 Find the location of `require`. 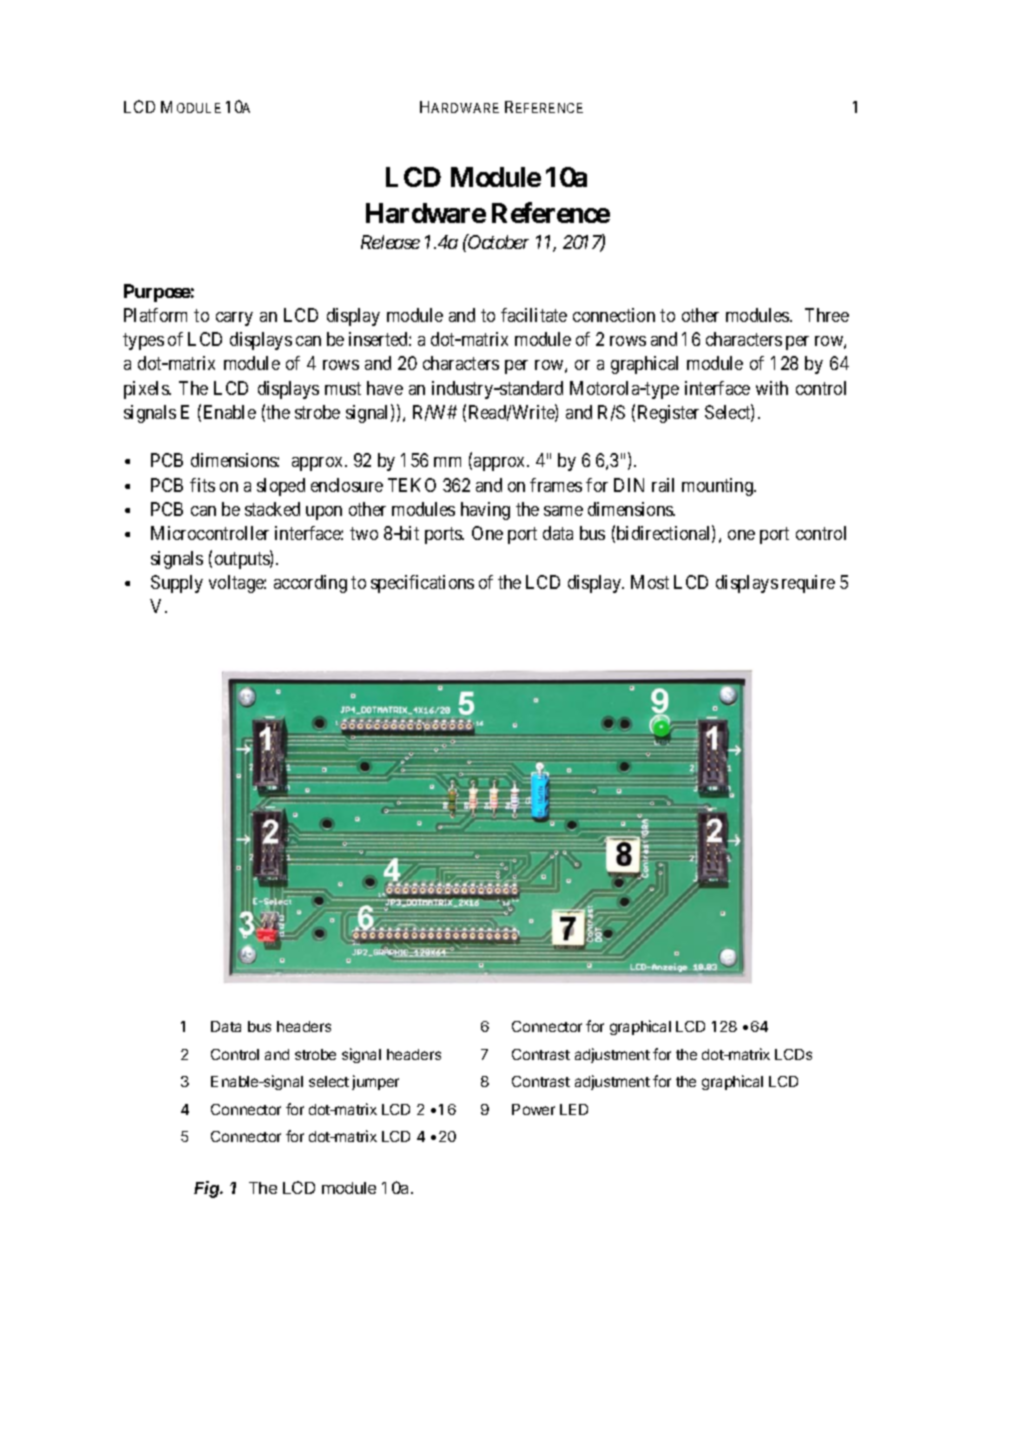

require is located at coordinates (808, 584).
